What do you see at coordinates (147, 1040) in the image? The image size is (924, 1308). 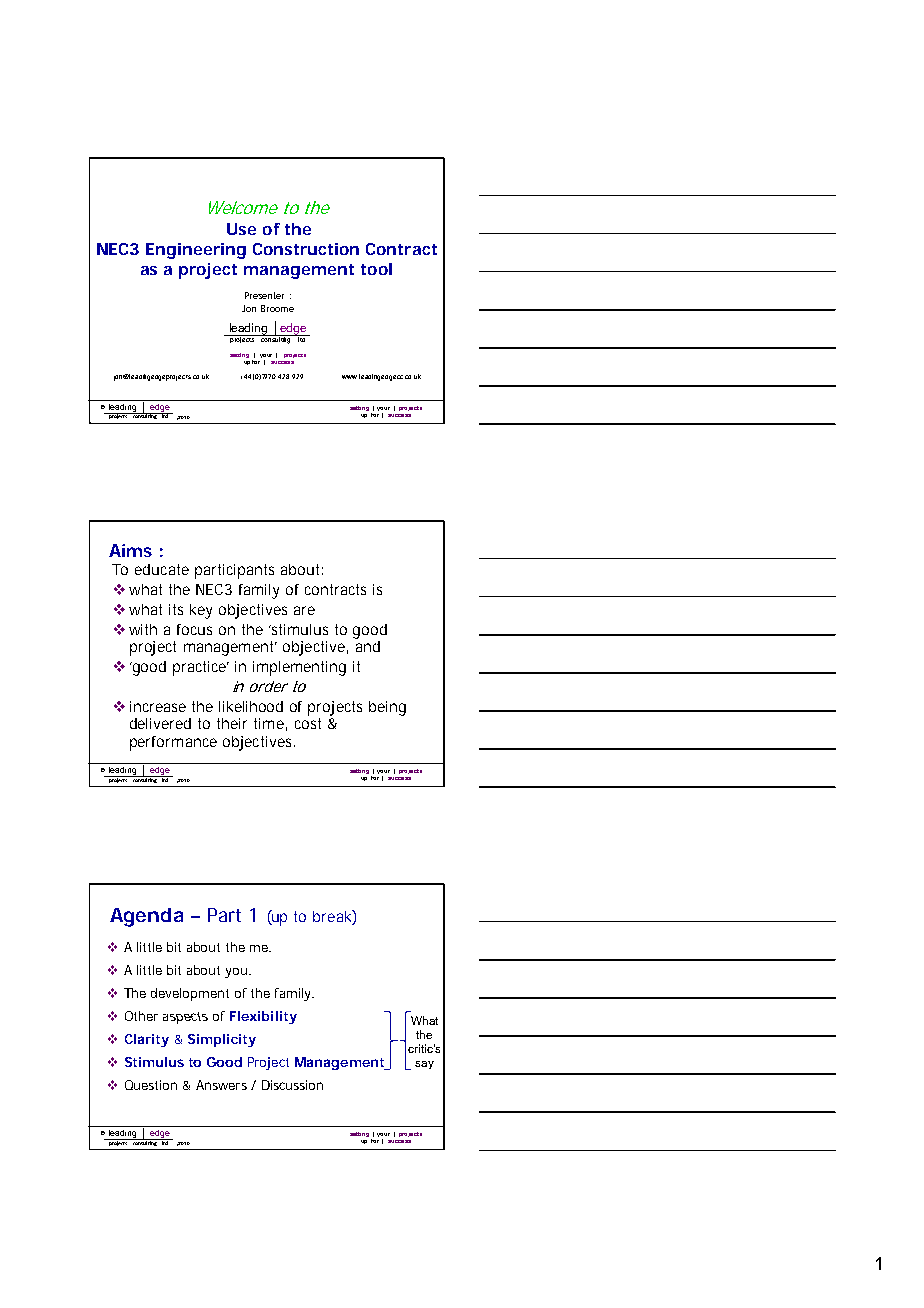 I see `Clarity` at bounding box center [147, 1040].
